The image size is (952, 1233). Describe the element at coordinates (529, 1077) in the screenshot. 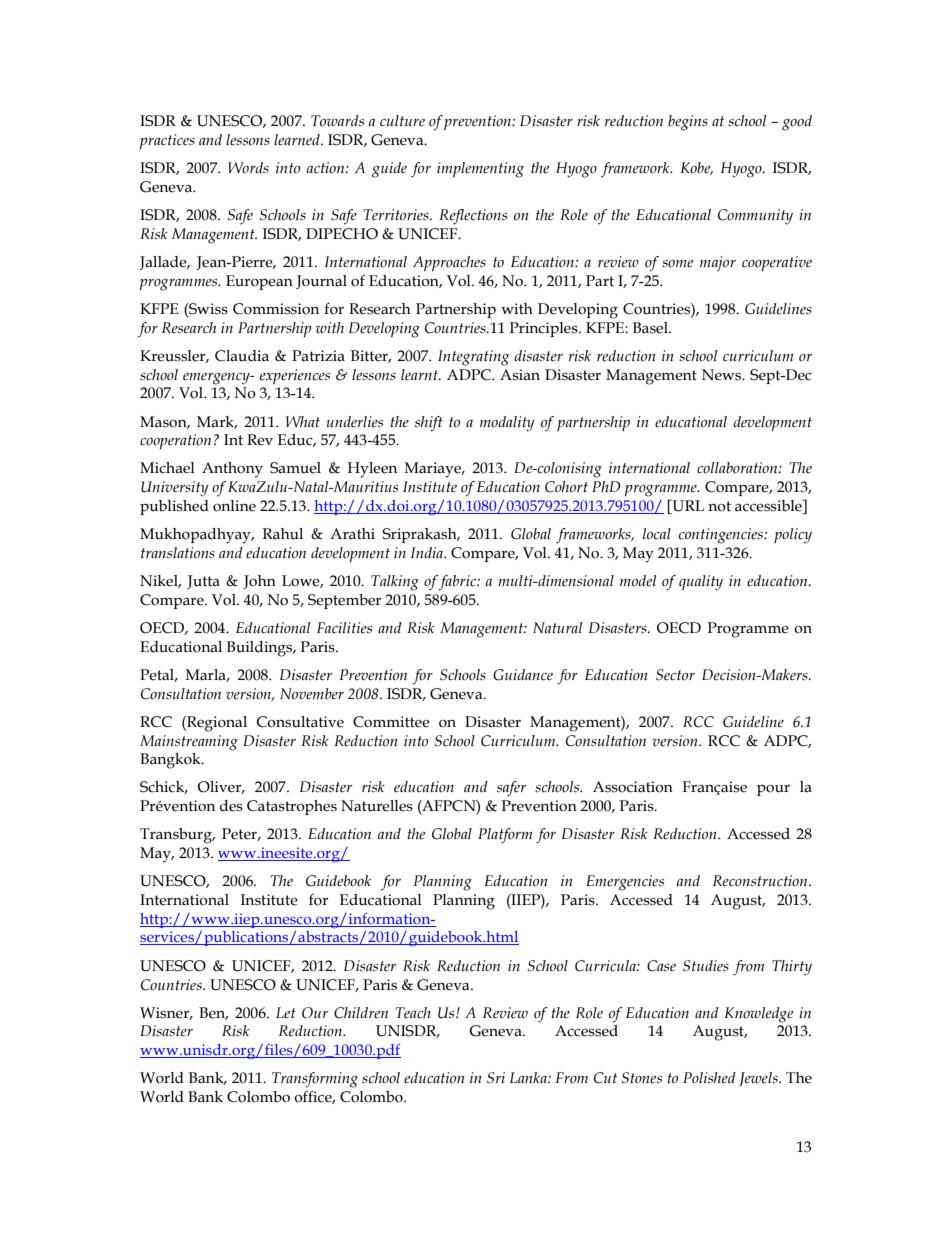

I see `Lanka` at that location.
